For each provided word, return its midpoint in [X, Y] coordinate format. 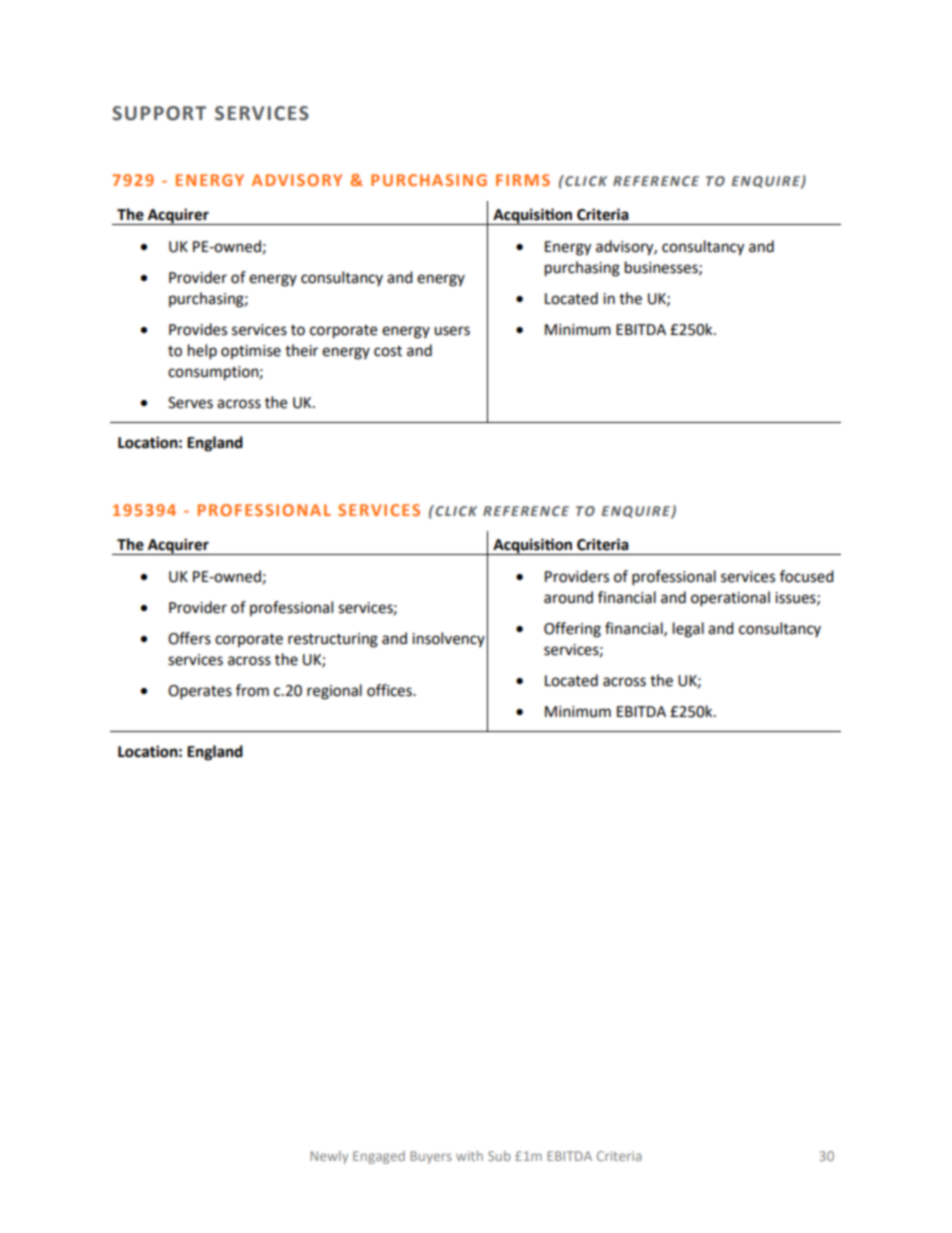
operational [730, 599]
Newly [329, 1157]
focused [807, 576]
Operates [200, 692]
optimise [251, 352]
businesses [662, 268]
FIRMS [523, 180]
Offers [189, 638]
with [469, 1156]
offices [390, 690]
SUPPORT [159, 113]
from [252, 690]
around [568, 597]
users [452, 331]
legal [688, 630]
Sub [499, 1156]
